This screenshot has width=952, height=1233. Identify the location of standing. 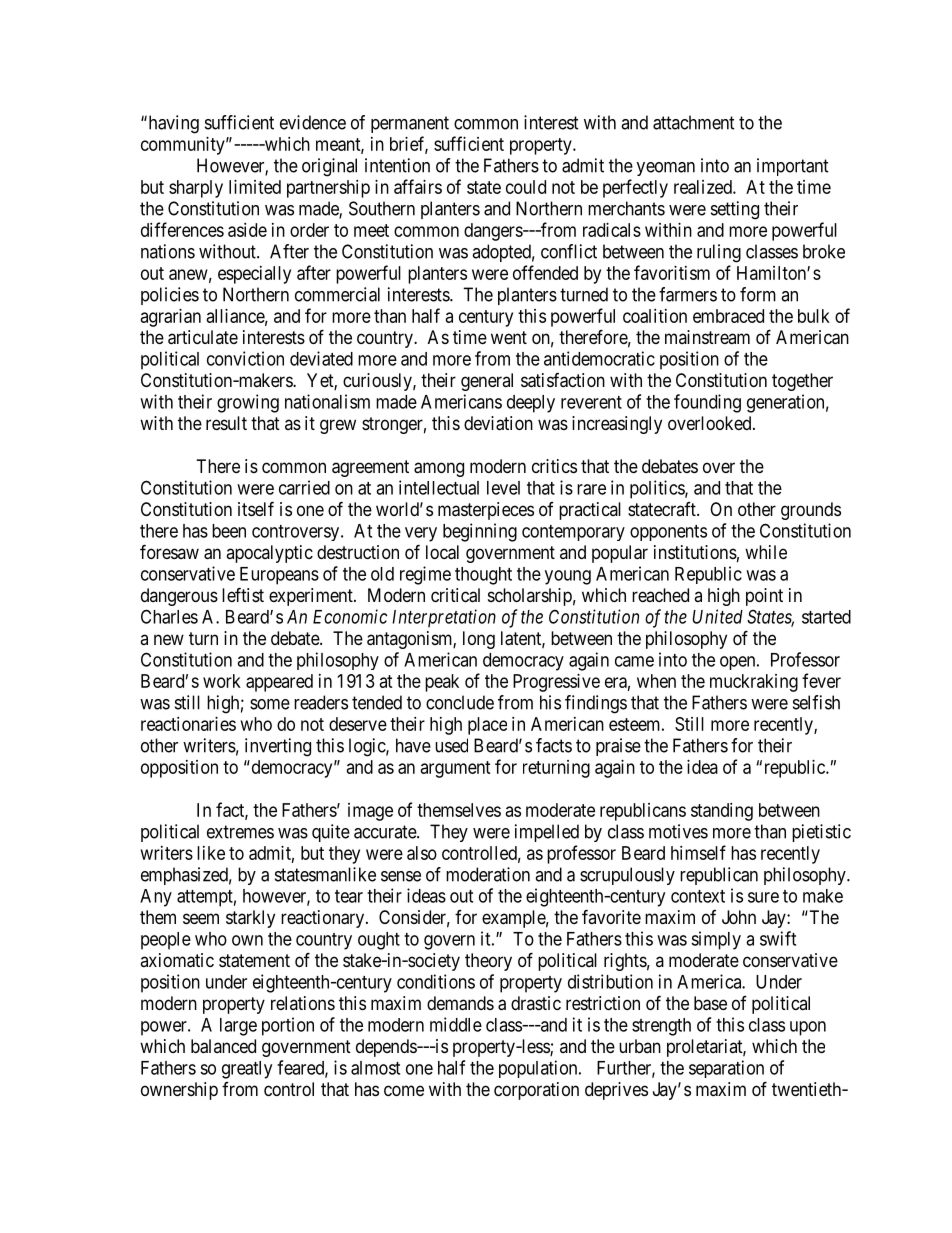
(722, 812).
